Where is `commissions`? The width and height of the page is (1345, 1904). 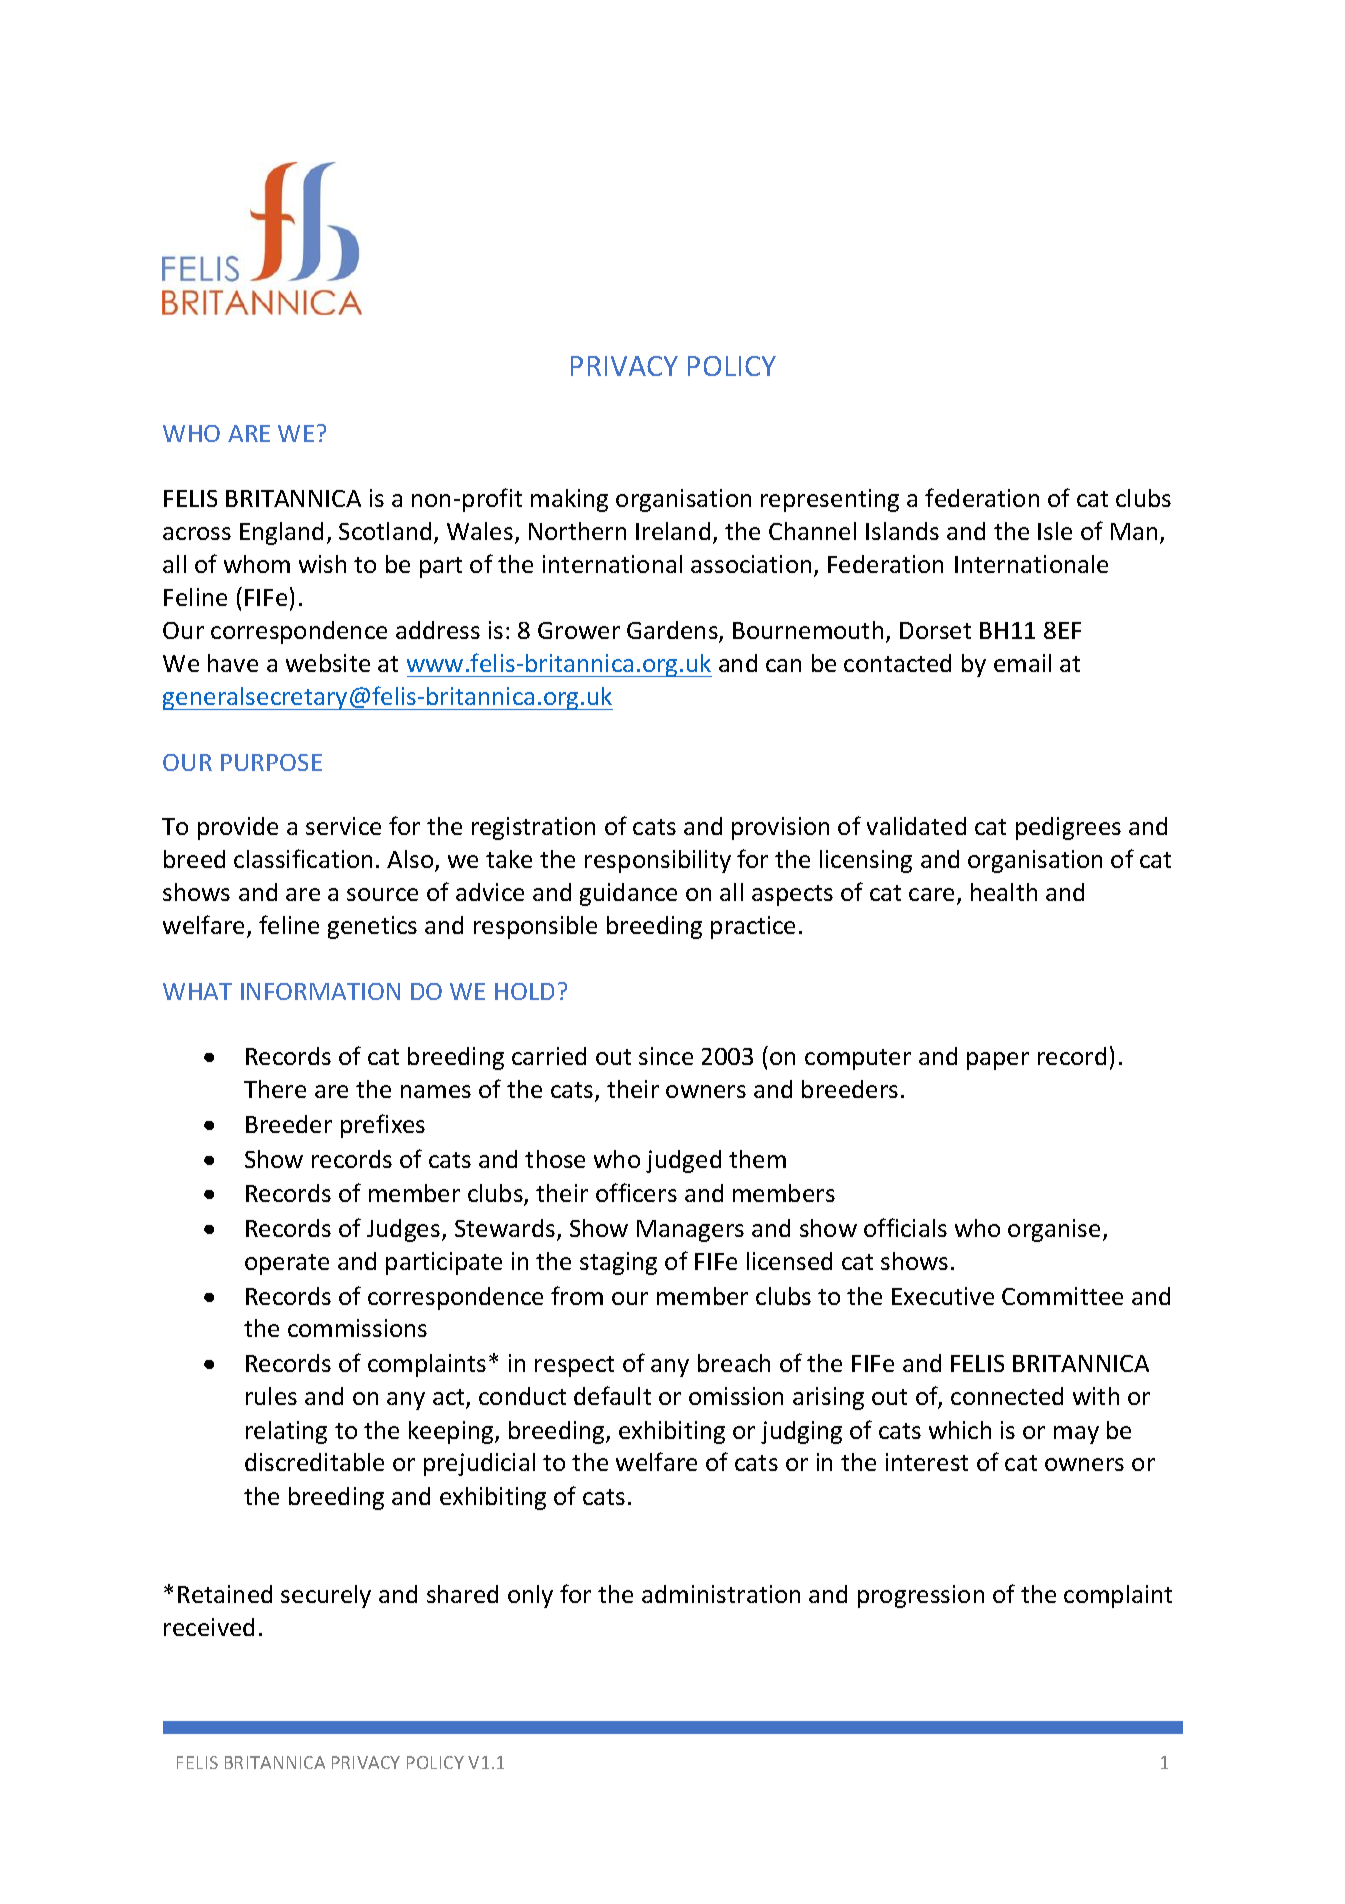
commissions is located at coordinates (357, 1328).
